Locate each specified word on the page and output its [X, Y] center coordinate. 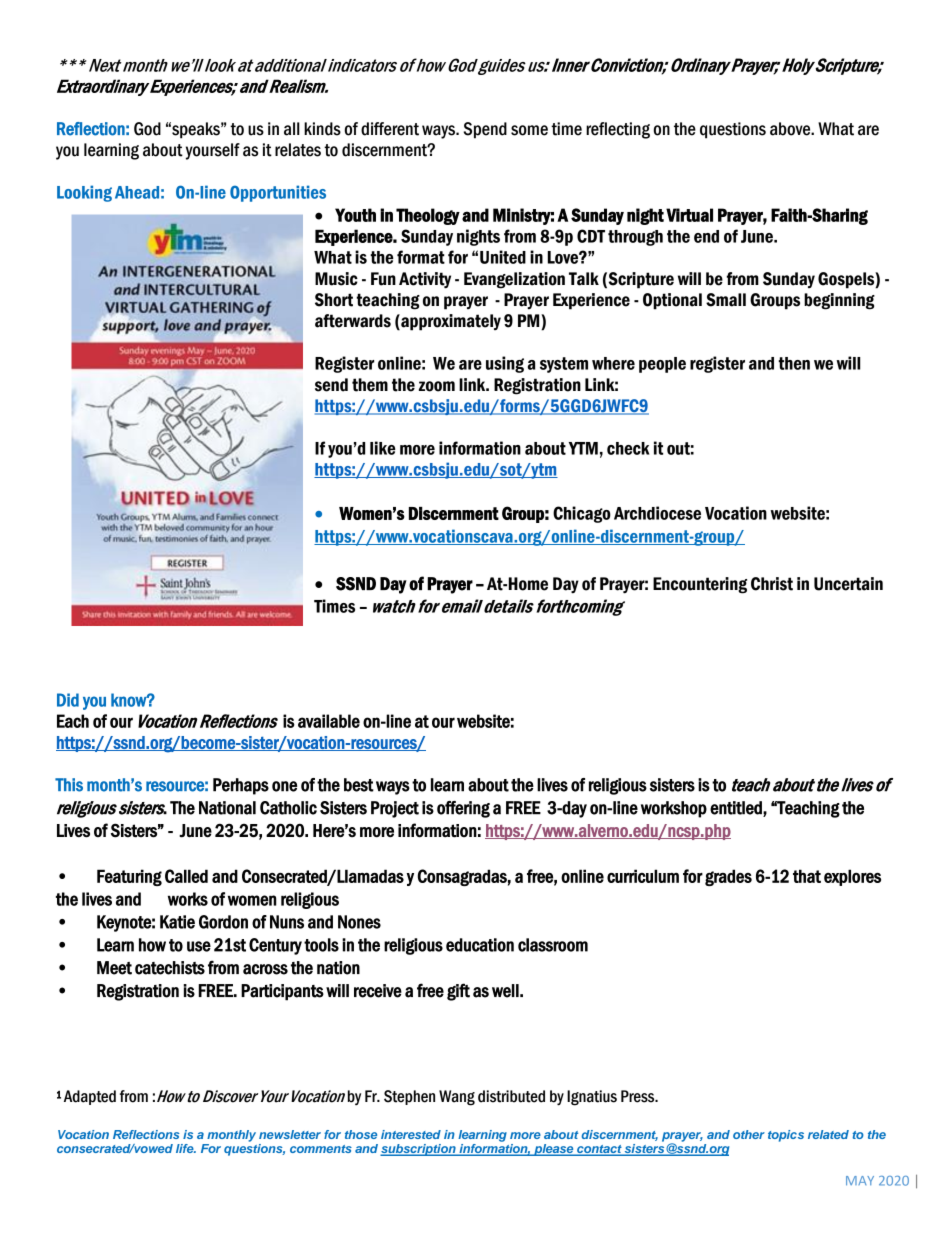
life [186, 1148]
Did [68, 700]
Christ [772, 584]
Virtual [689, 215]
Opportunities [278, 193]
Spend [485, 130]
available [329, 721]
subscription [419, 1150]
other [749, 1134]
